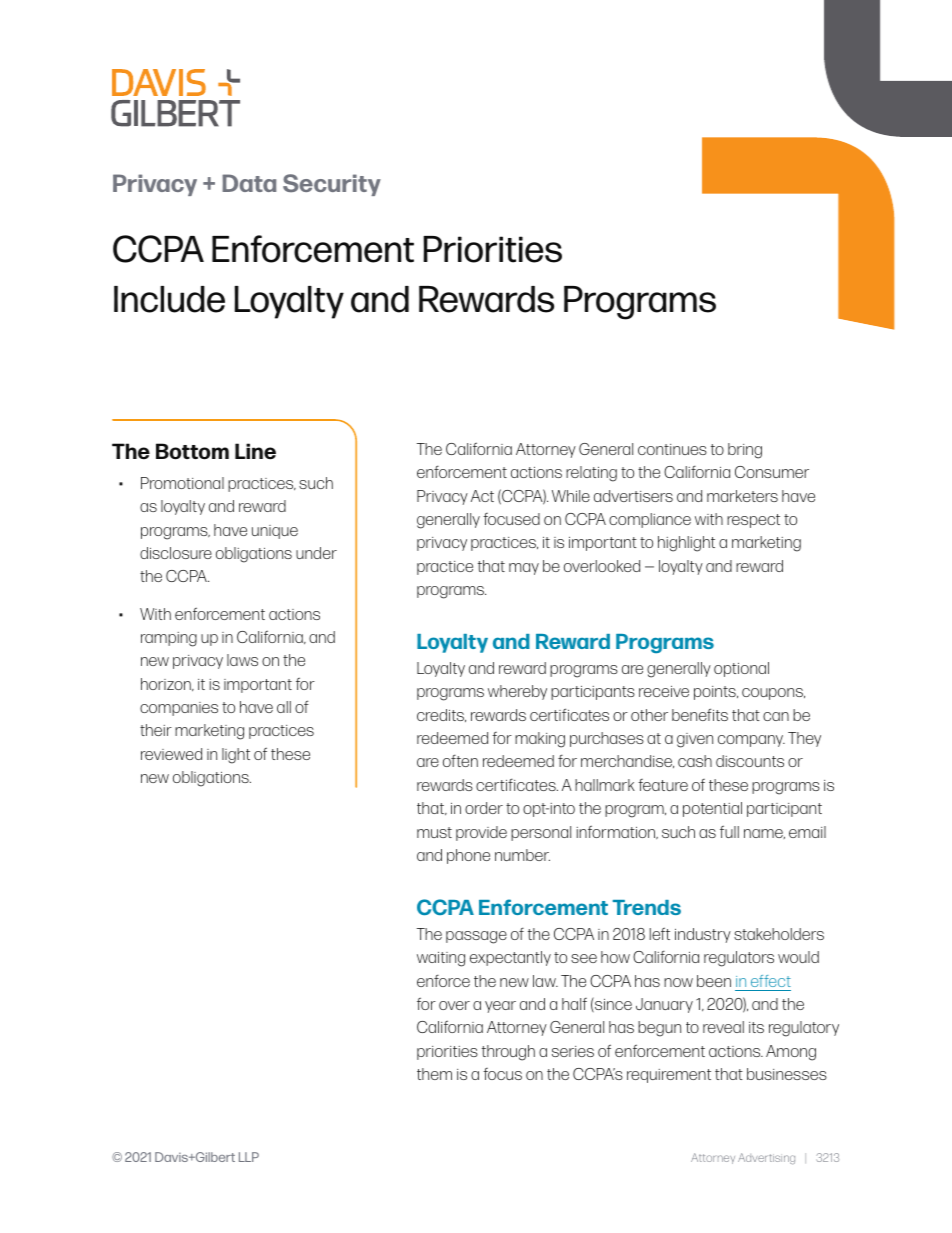  Describe the element at coordinates (434, 1074) in the image. I see `them` at that location.
